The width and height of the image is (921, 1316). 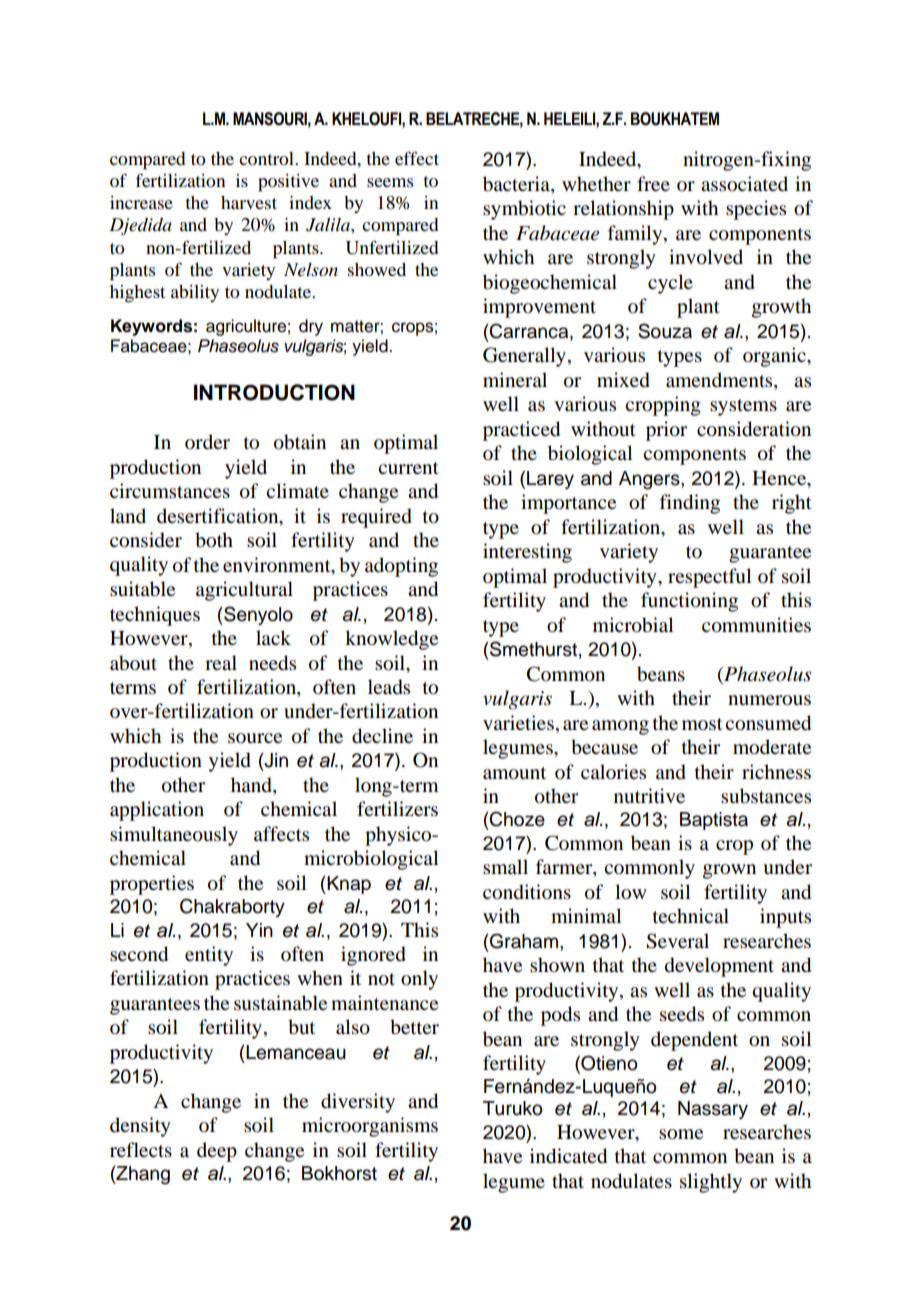 I want to click on systems, so click(x=743, y=407).
